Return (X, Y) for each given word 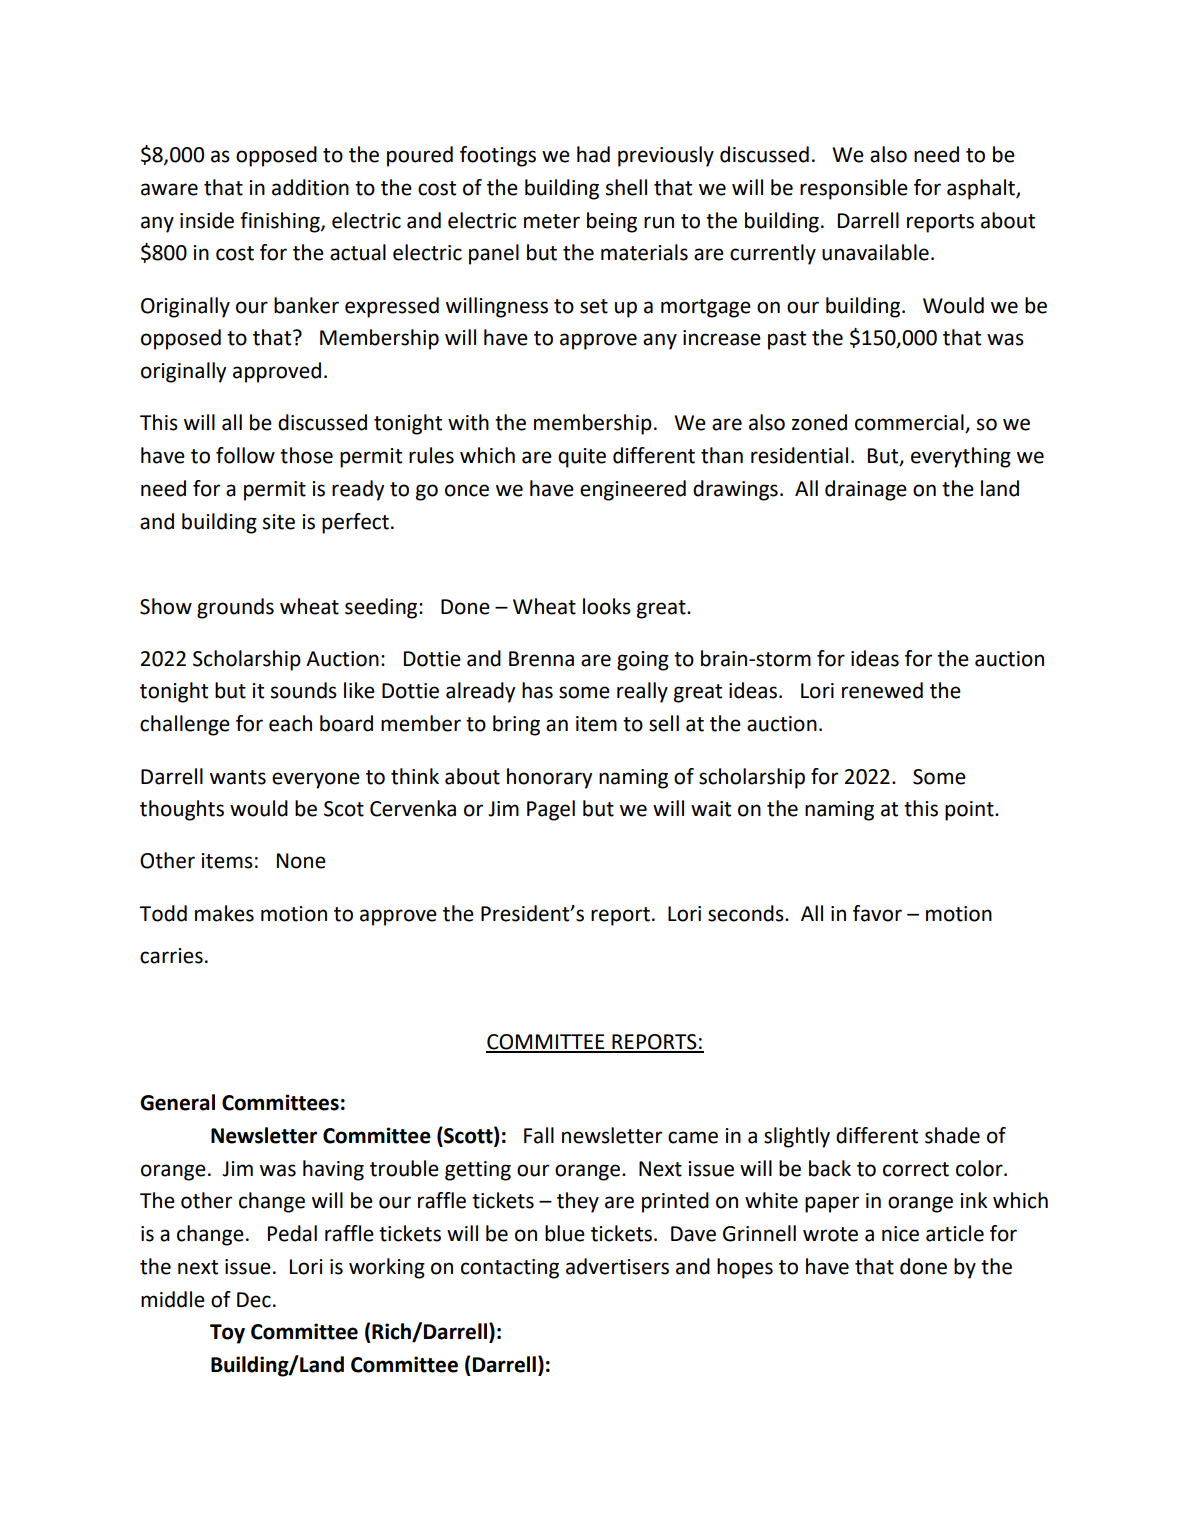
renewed (882, 690)
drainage (866, 490)
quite (582, 458)
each (290, 723)
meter (552, 221)
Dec (254, 1300)
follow (245, 455)
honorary (549, 778)
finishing (281, 222)
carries (171, 956)
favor (877, 913)
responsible (854, 189)
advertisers (617, 1266)
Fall (539, 1135)
